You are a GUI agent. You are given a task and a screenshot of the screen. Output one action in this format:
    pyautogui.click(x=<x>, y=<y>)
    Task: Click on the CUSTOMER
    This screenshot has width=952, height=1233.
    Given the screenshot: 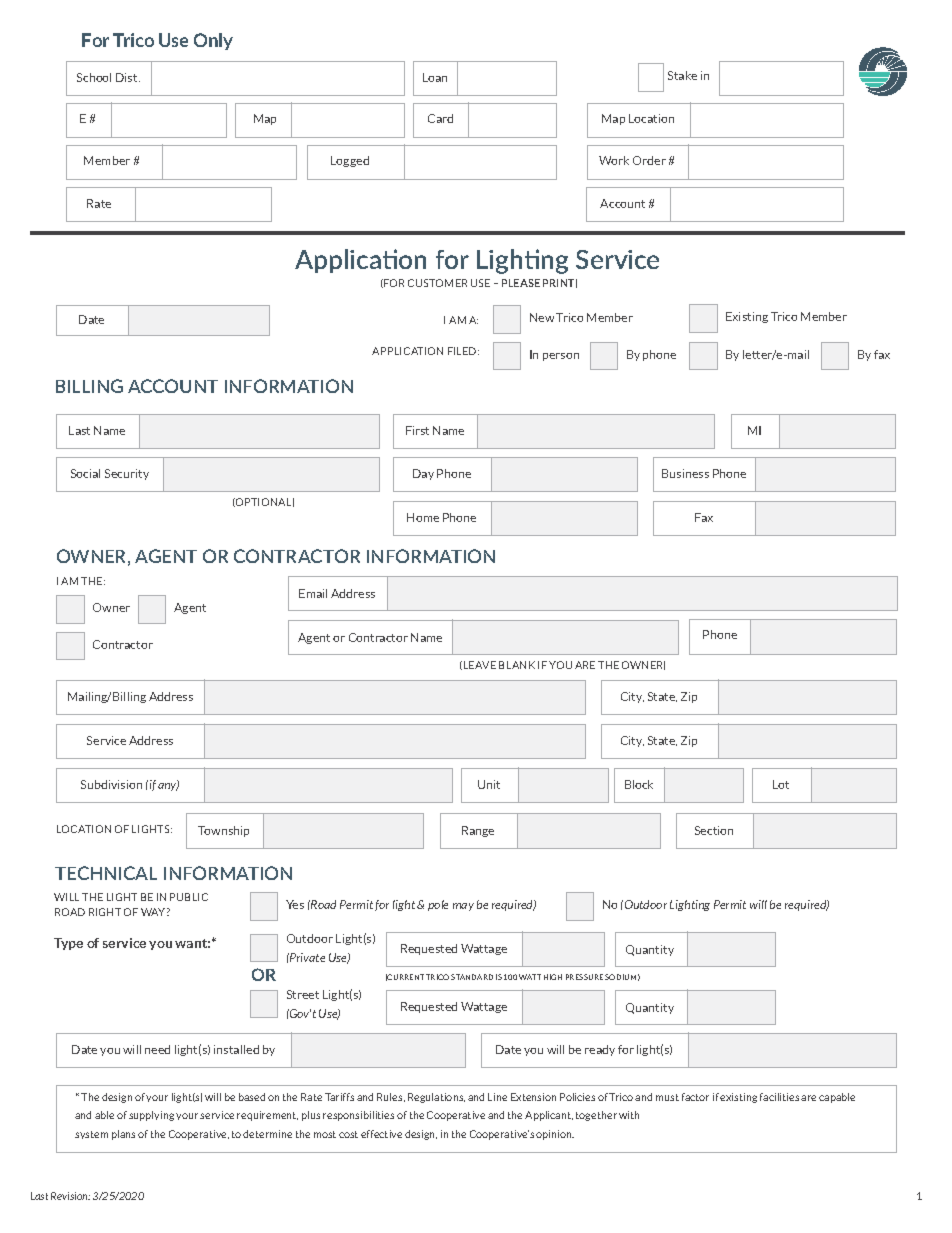 What is the action you would take?
    pyautogui.click(x=437, y=283)
